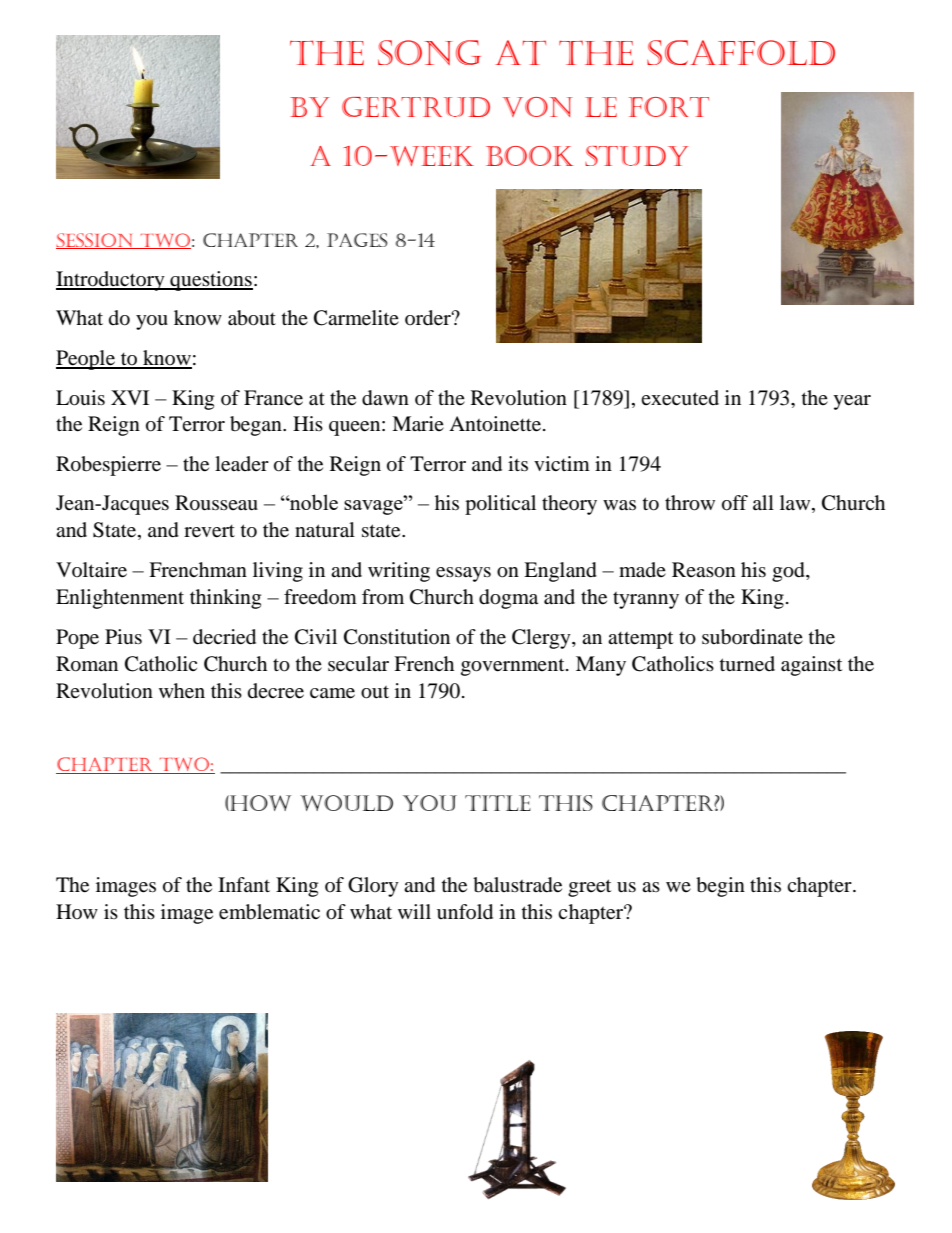 The width and height of the screenshot is (952, 1233). I want to click on Pius, so click(123, 636).
